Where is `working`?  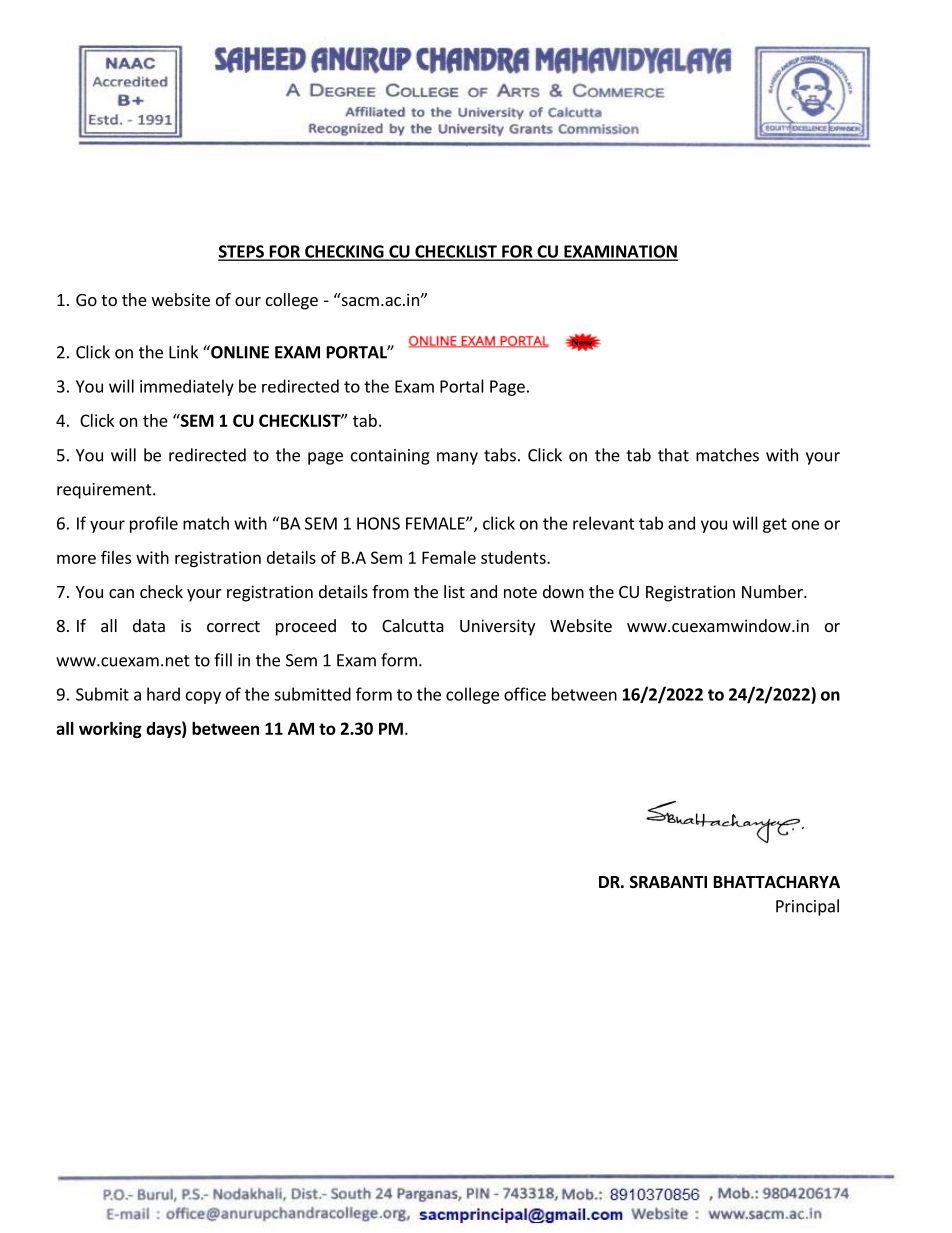 working is located at coordinates (110, 730).
